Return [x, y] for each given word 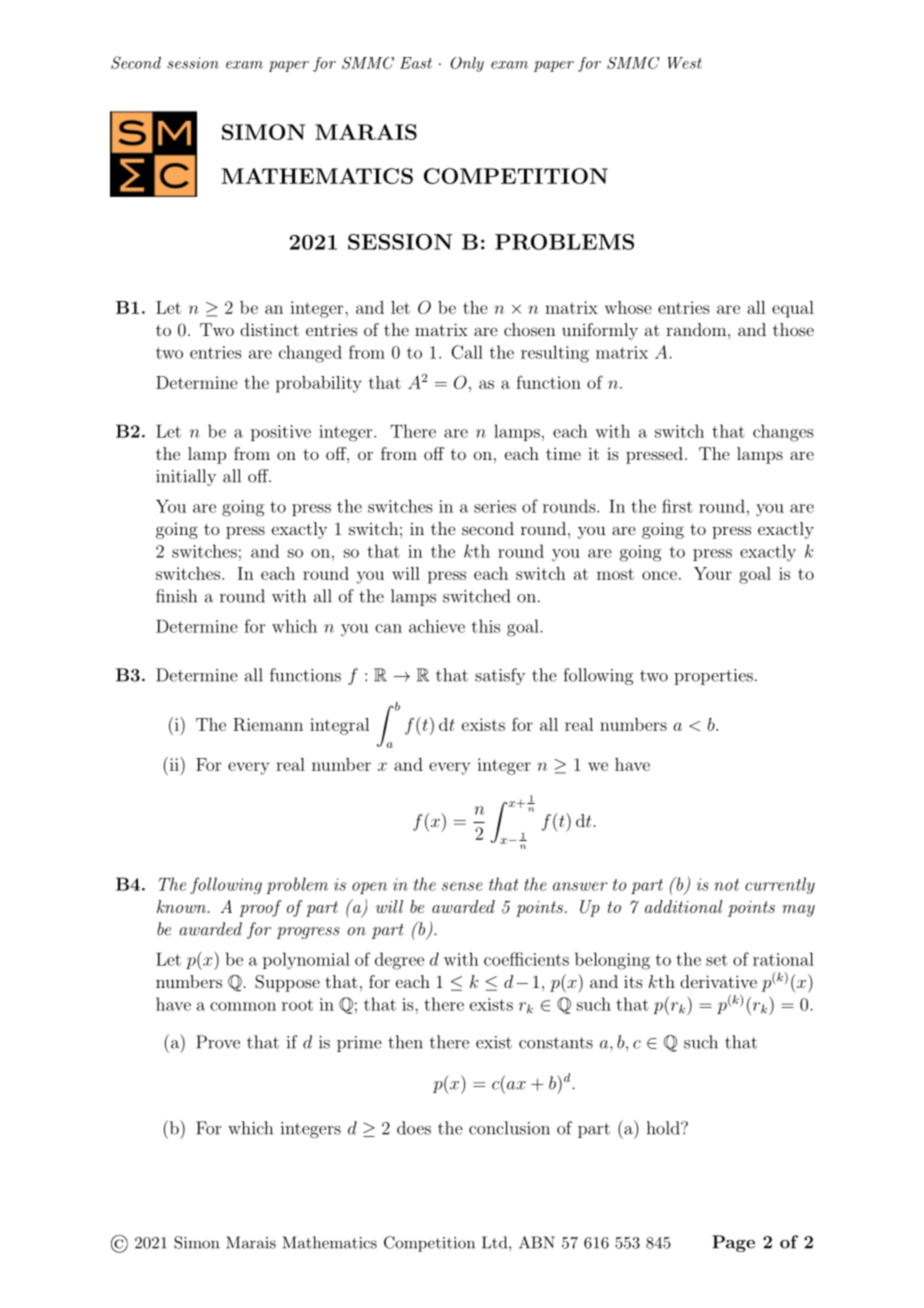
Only [467, 64]
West [685, 63]
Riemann [268, 724]
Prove [218, 1042]
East [416, 63]
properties [713, 677]
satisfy [500, 676]
